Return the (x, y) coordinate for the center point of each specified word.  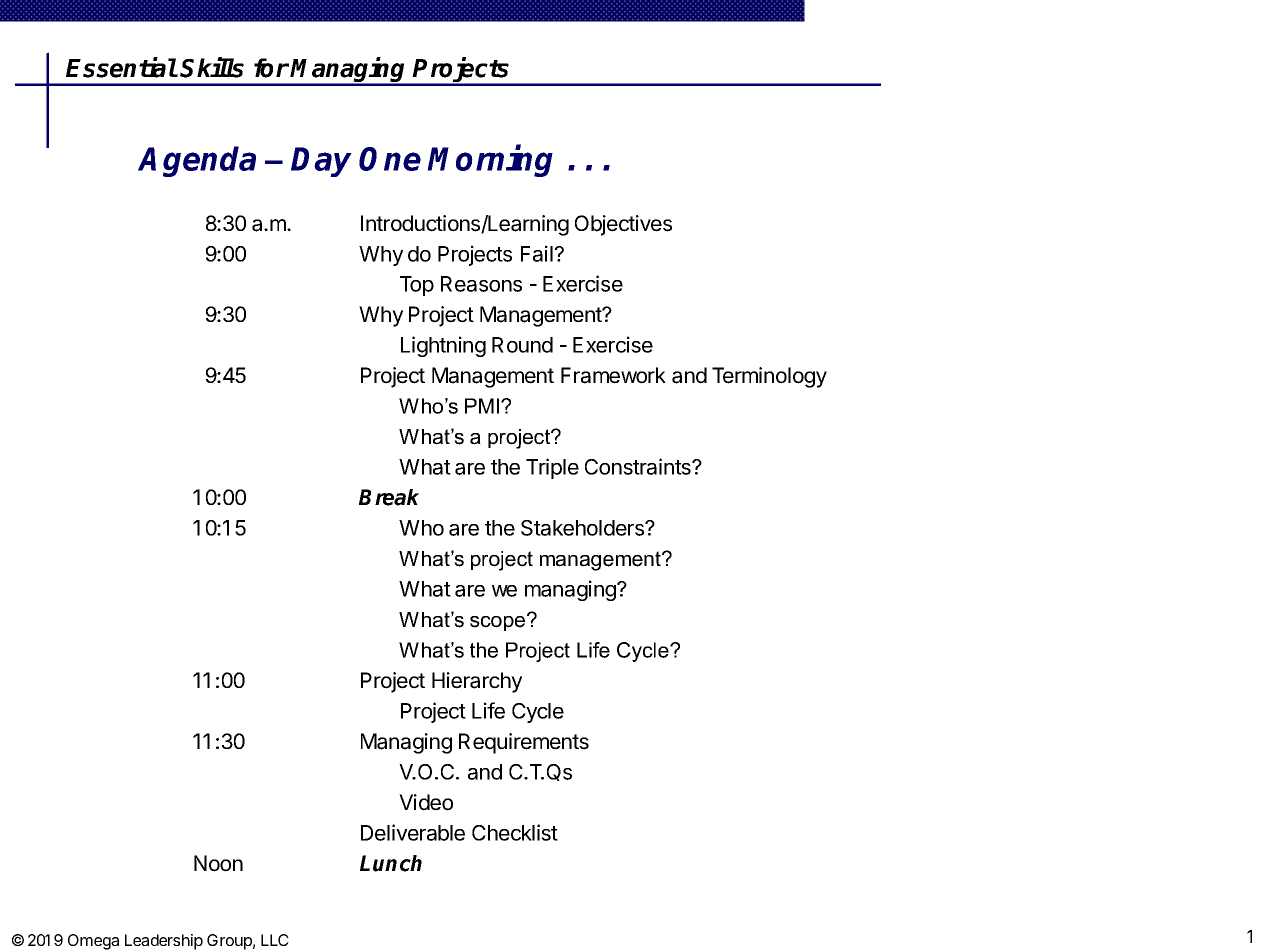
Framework (613, 375)
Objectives (623, 225)
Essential (121, 67)
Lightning (443, 346)
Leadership (164, 942)
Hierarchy (477, 682)
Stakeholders (583, 528)
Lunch (391, 863)
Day (321, 162)
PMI (482, 406)
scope (499, 622)
